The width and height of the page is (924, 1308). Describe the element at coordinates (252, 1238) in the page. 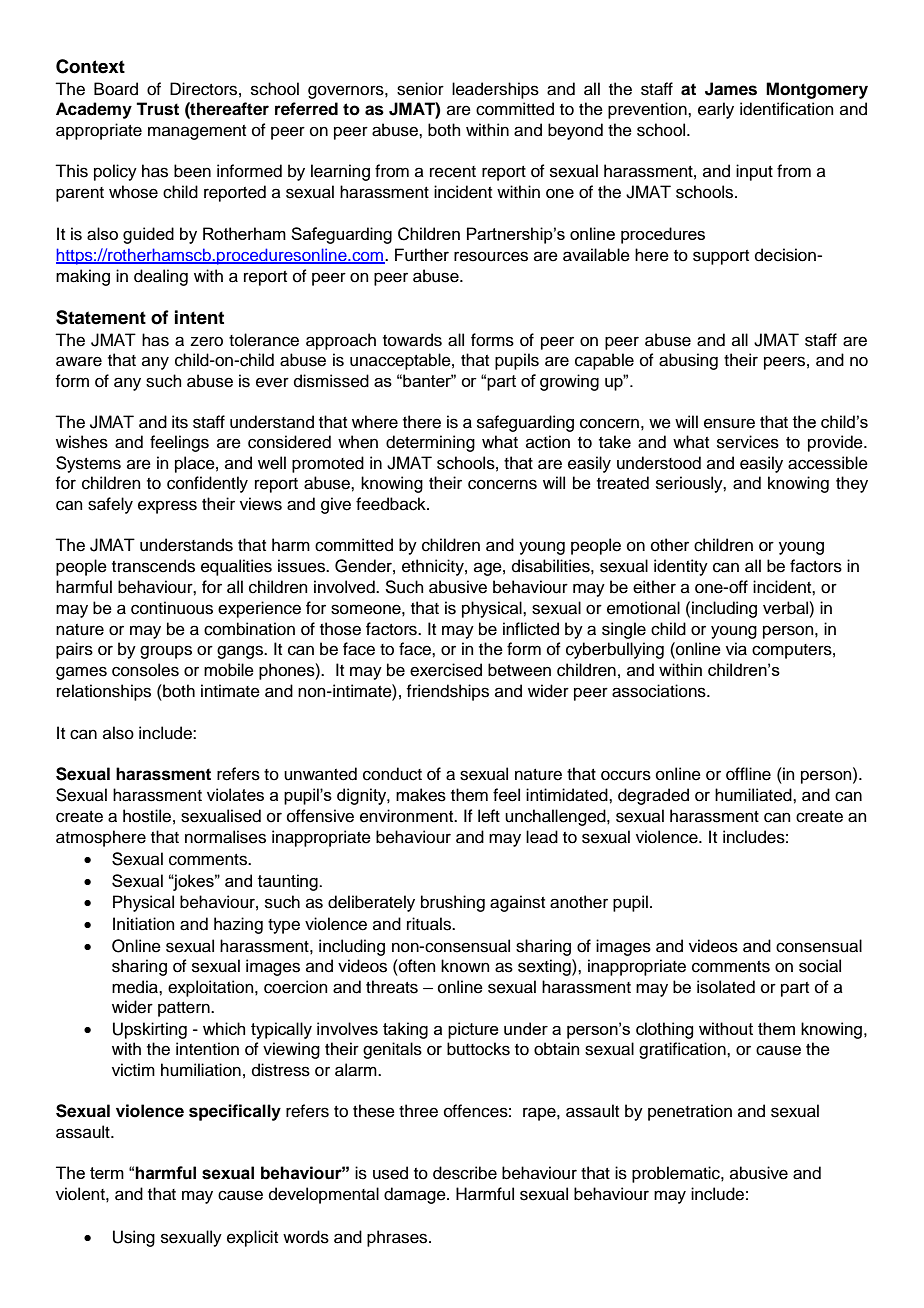

I see `explicit` at that location.
